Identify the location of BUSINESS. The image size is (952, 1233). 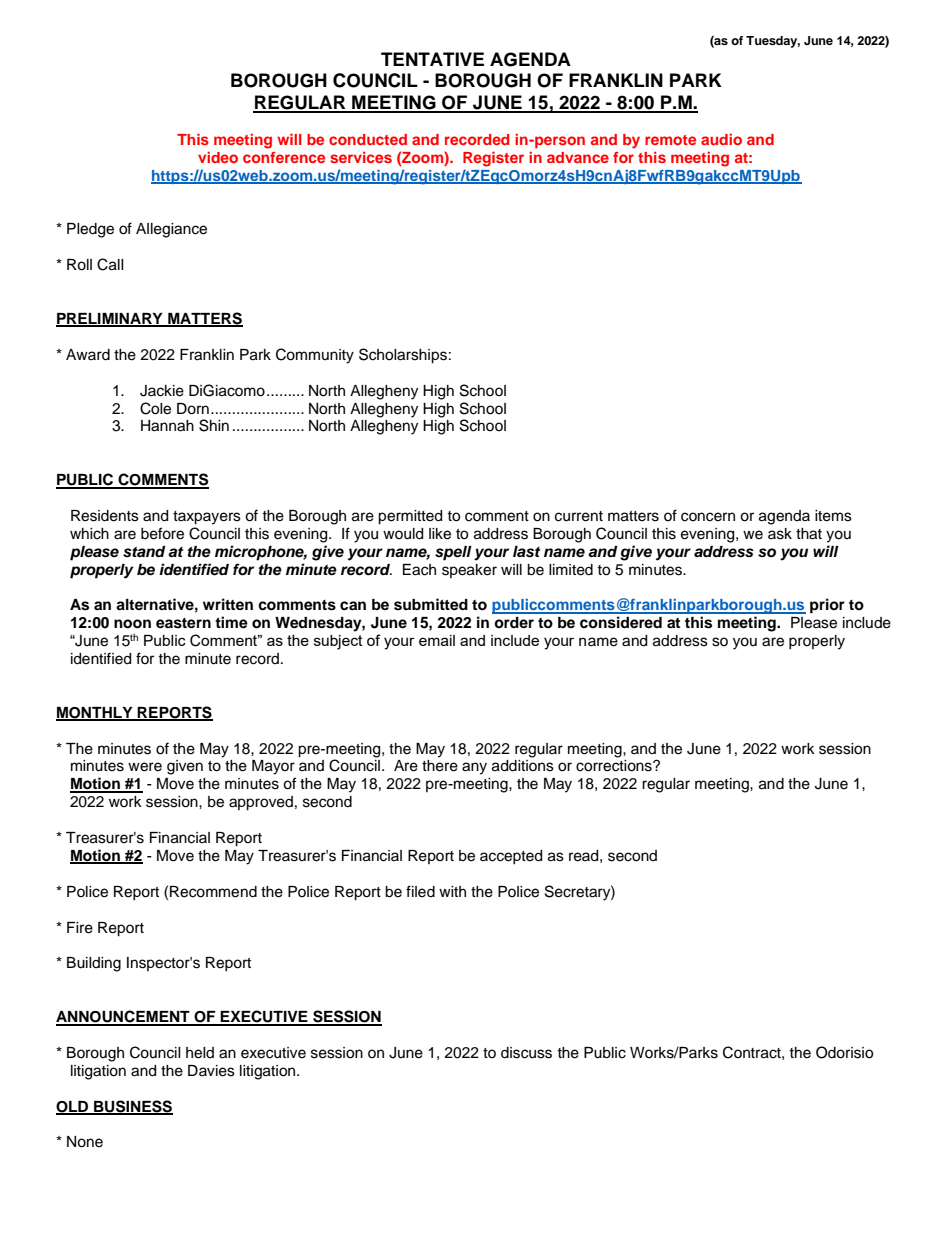
(132, 1107).
